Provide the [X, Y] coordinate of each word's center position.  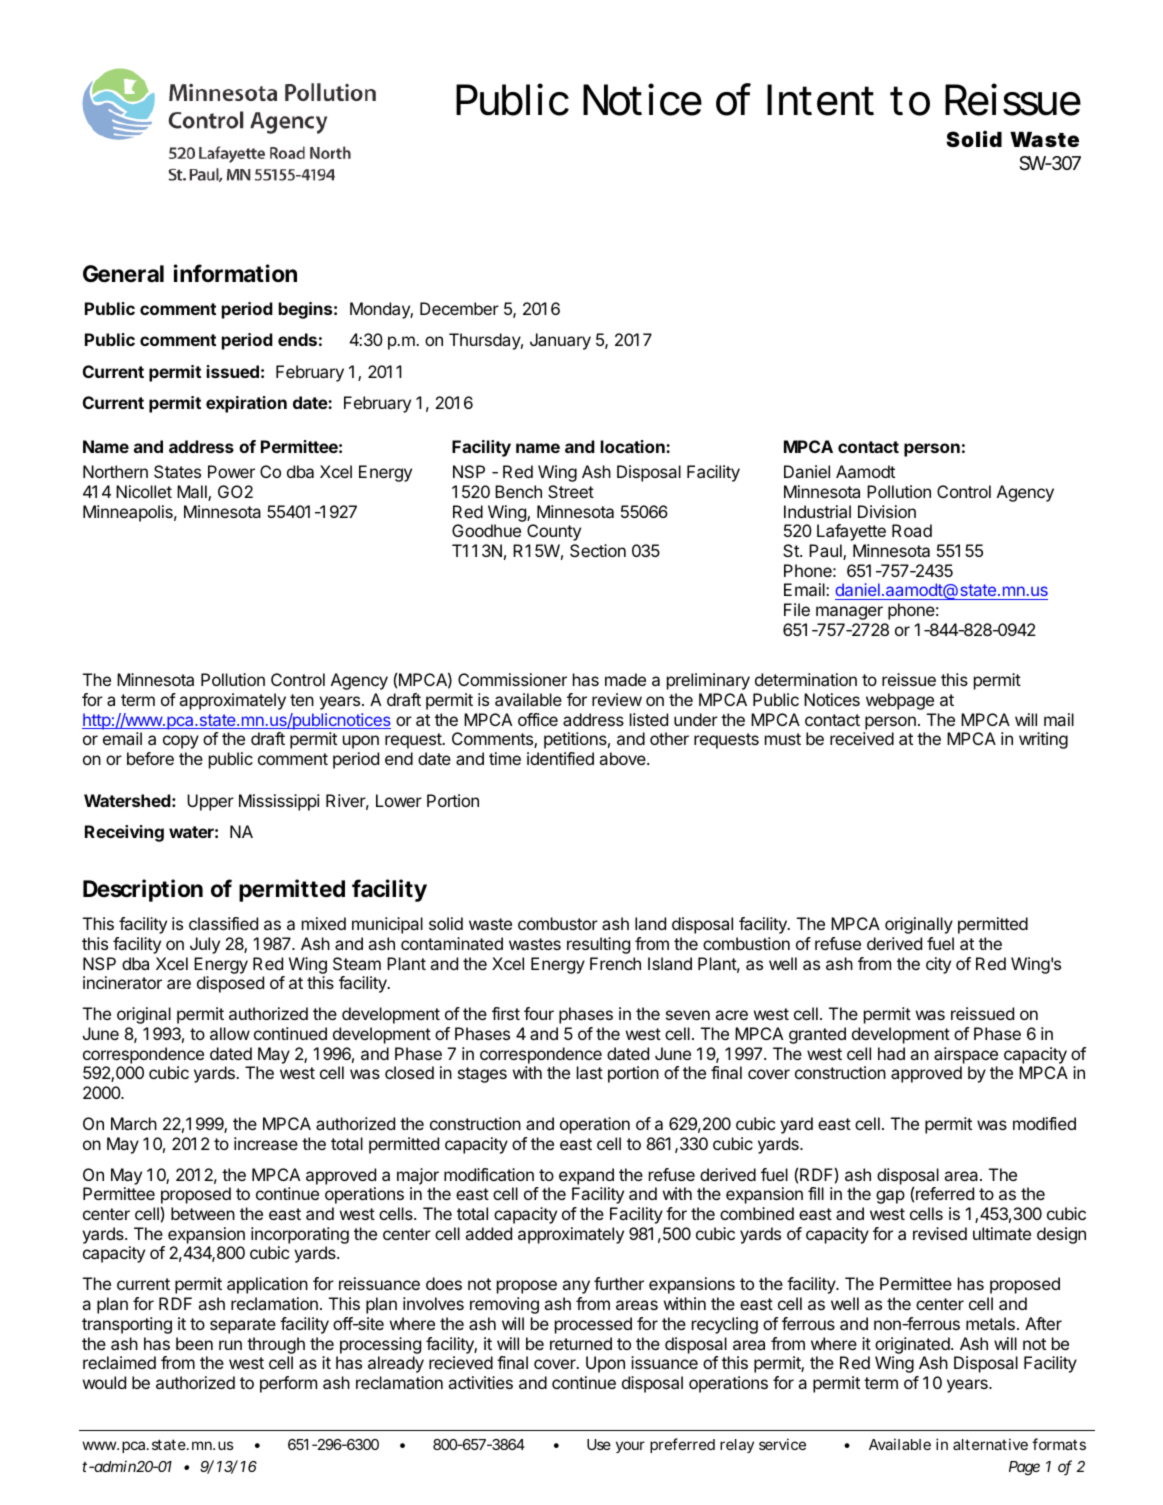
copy [181, 742]
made [625, 679]
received [862, 738]
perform [288, 1384]
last [590, 1072]
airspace [966, 1055]
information [235, 273]
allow [230, 1033]
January [560, 341]
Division [887, 511]
